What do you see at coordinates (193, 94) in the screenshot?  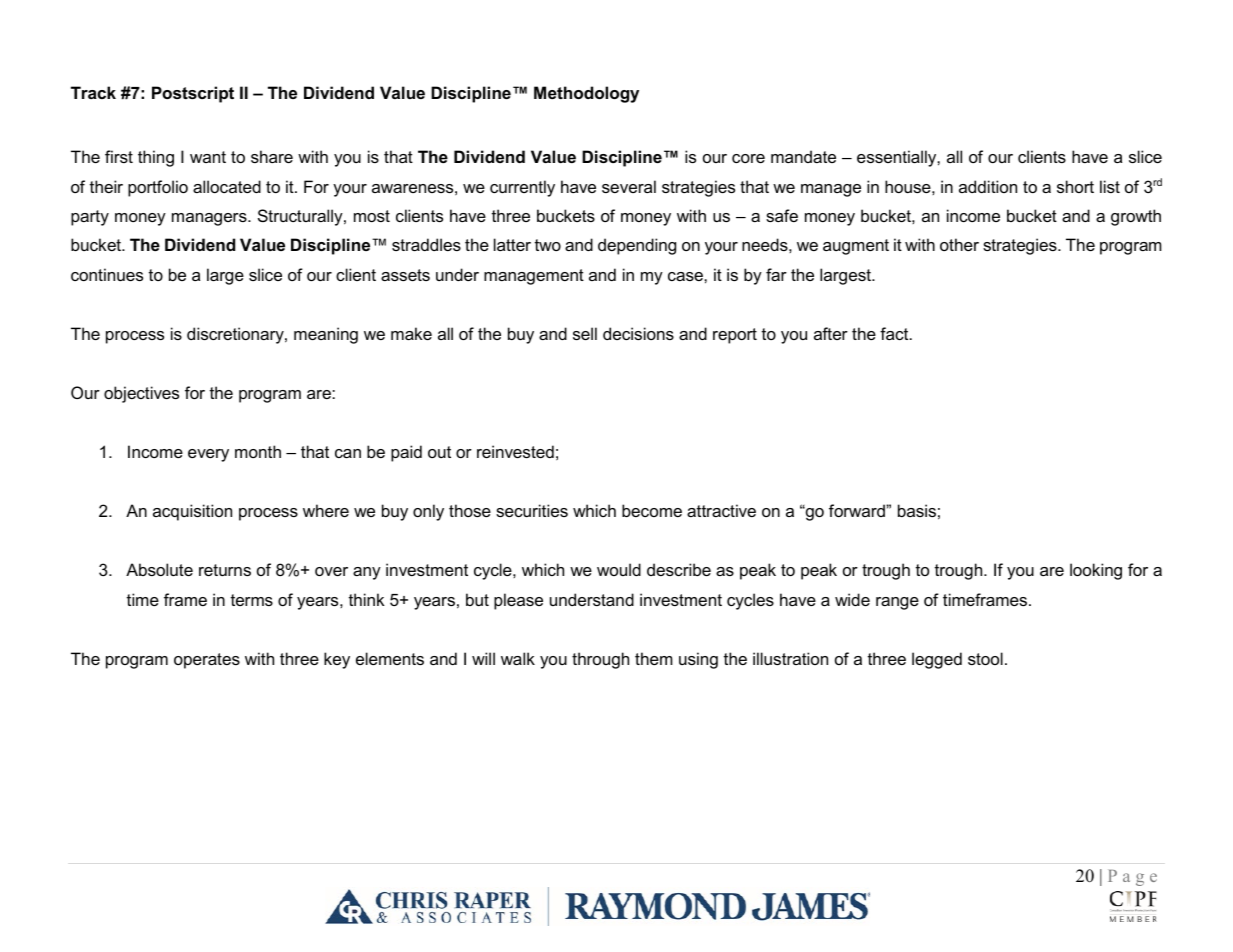 I see `Postscript` at bounding box center [193, 94].
